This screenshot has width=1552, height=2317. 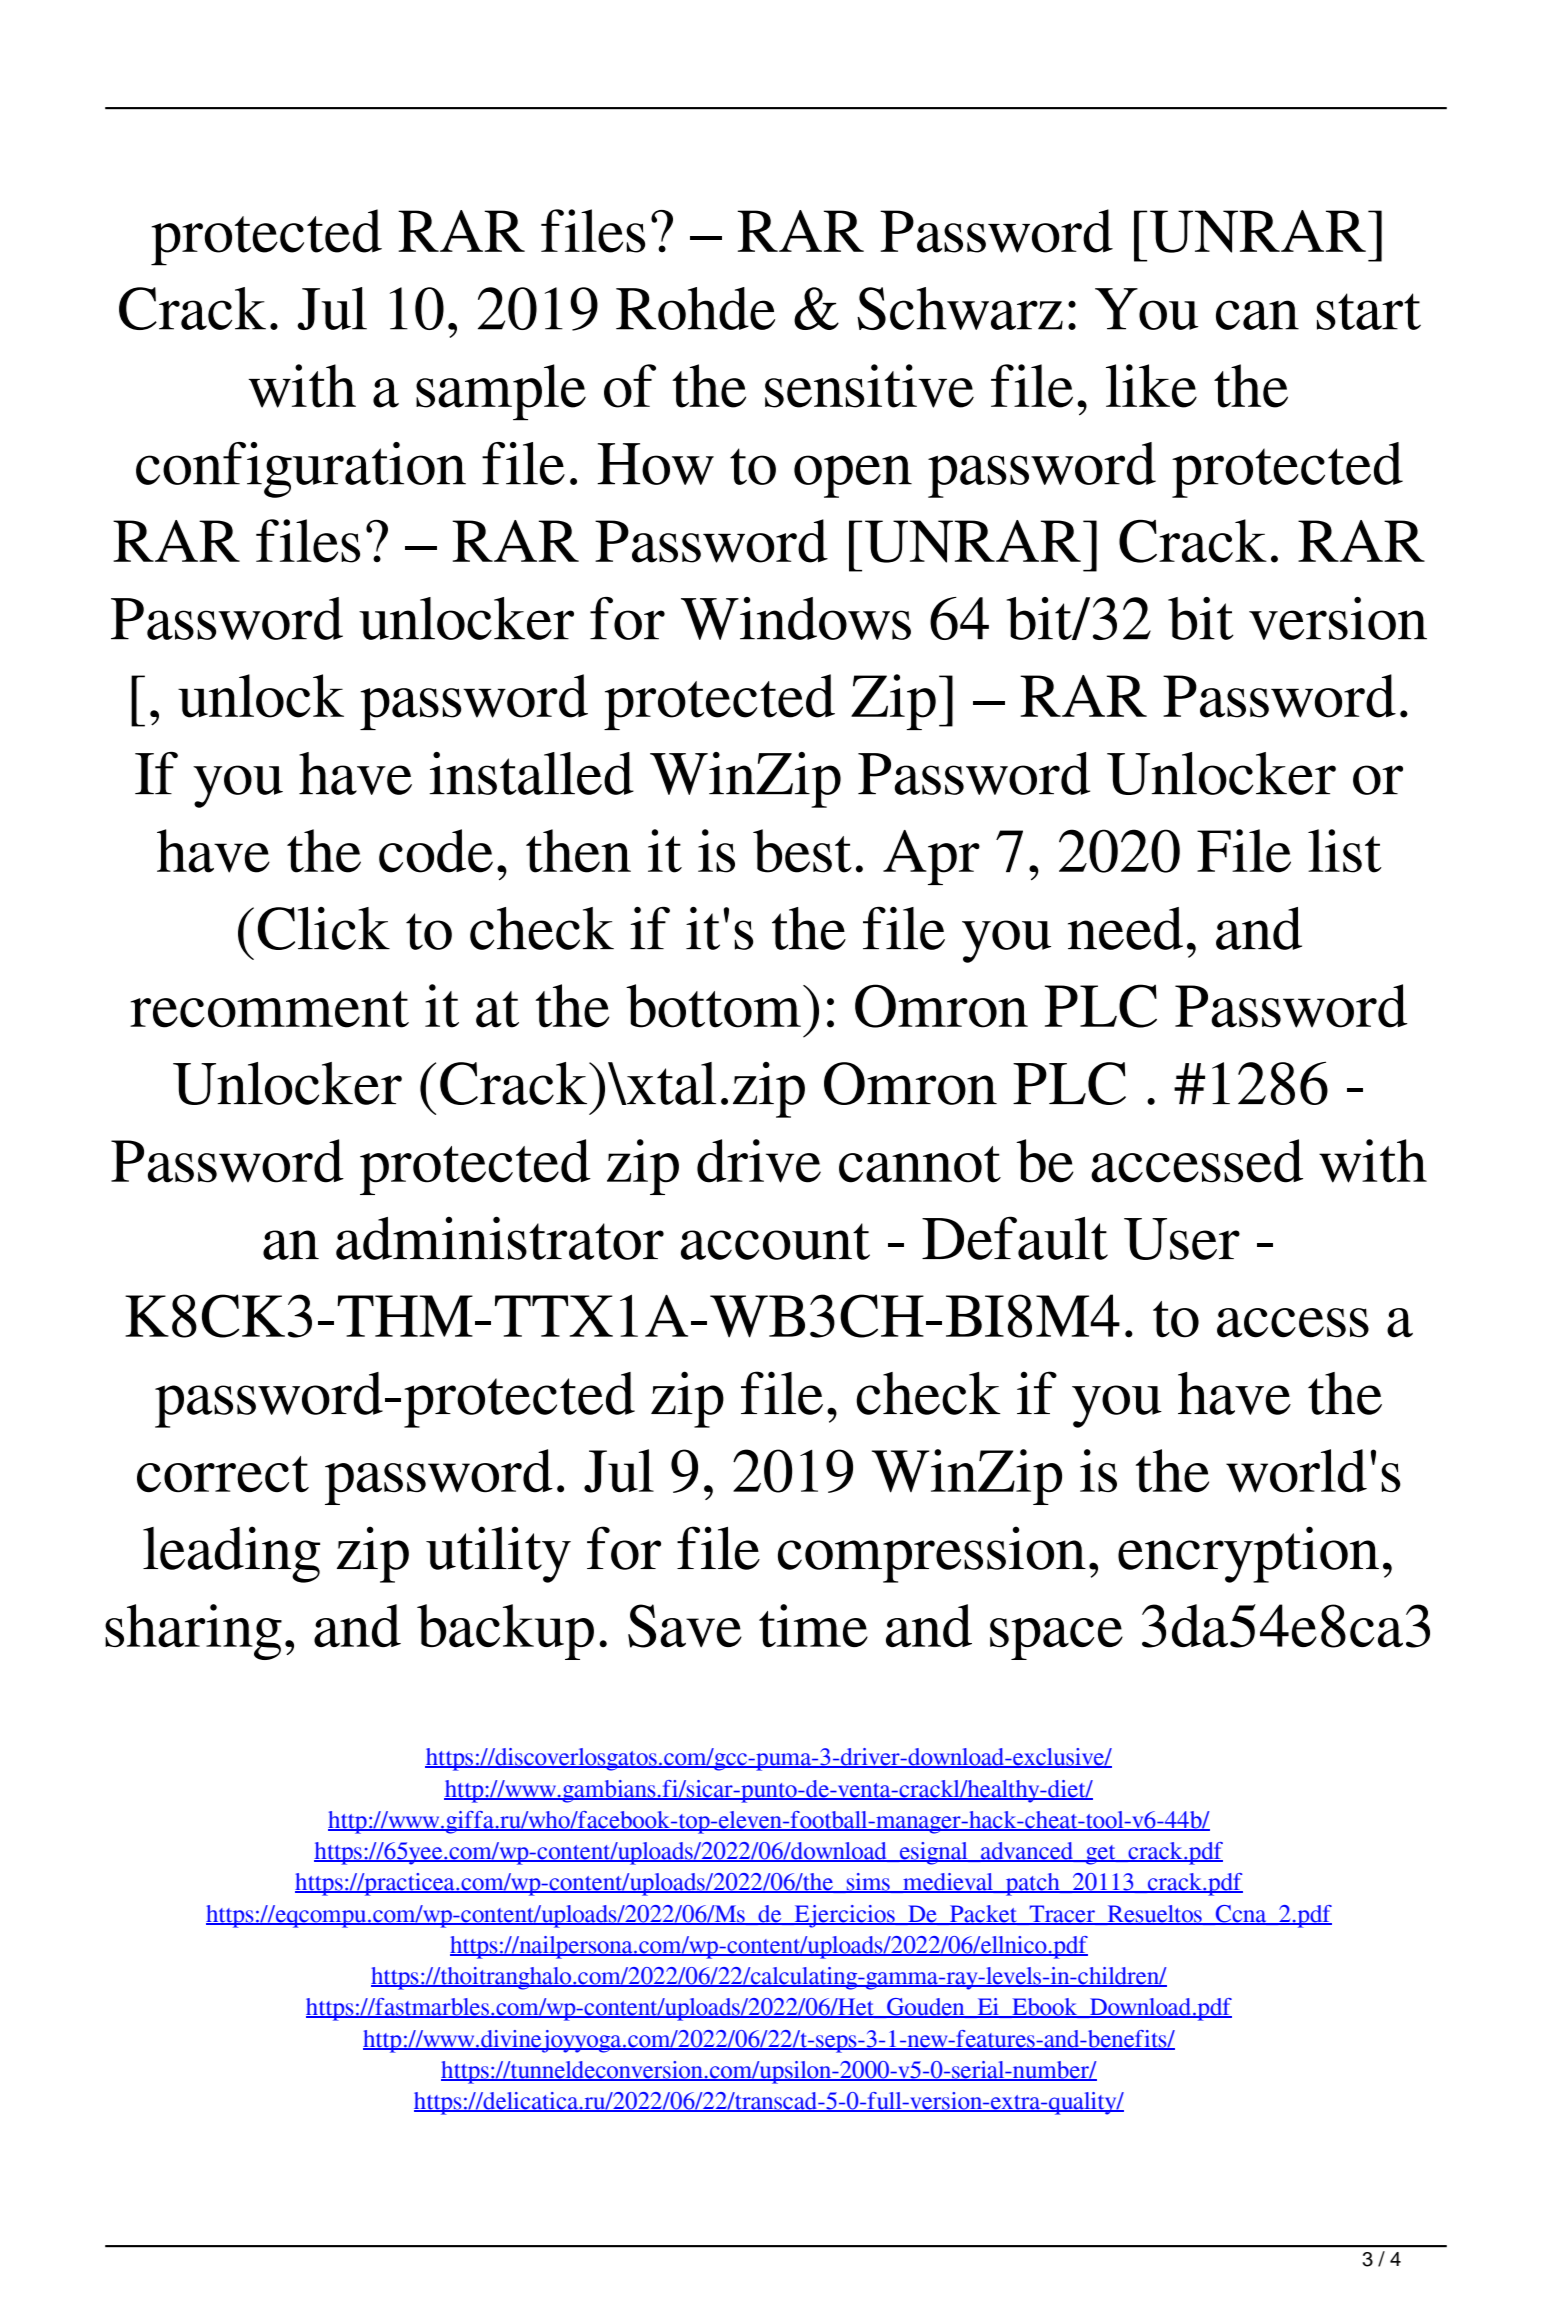 What do you see at coordinates (231, 1554) in the screenshot?
I see `leading` at bounding box center [231, 1554].
